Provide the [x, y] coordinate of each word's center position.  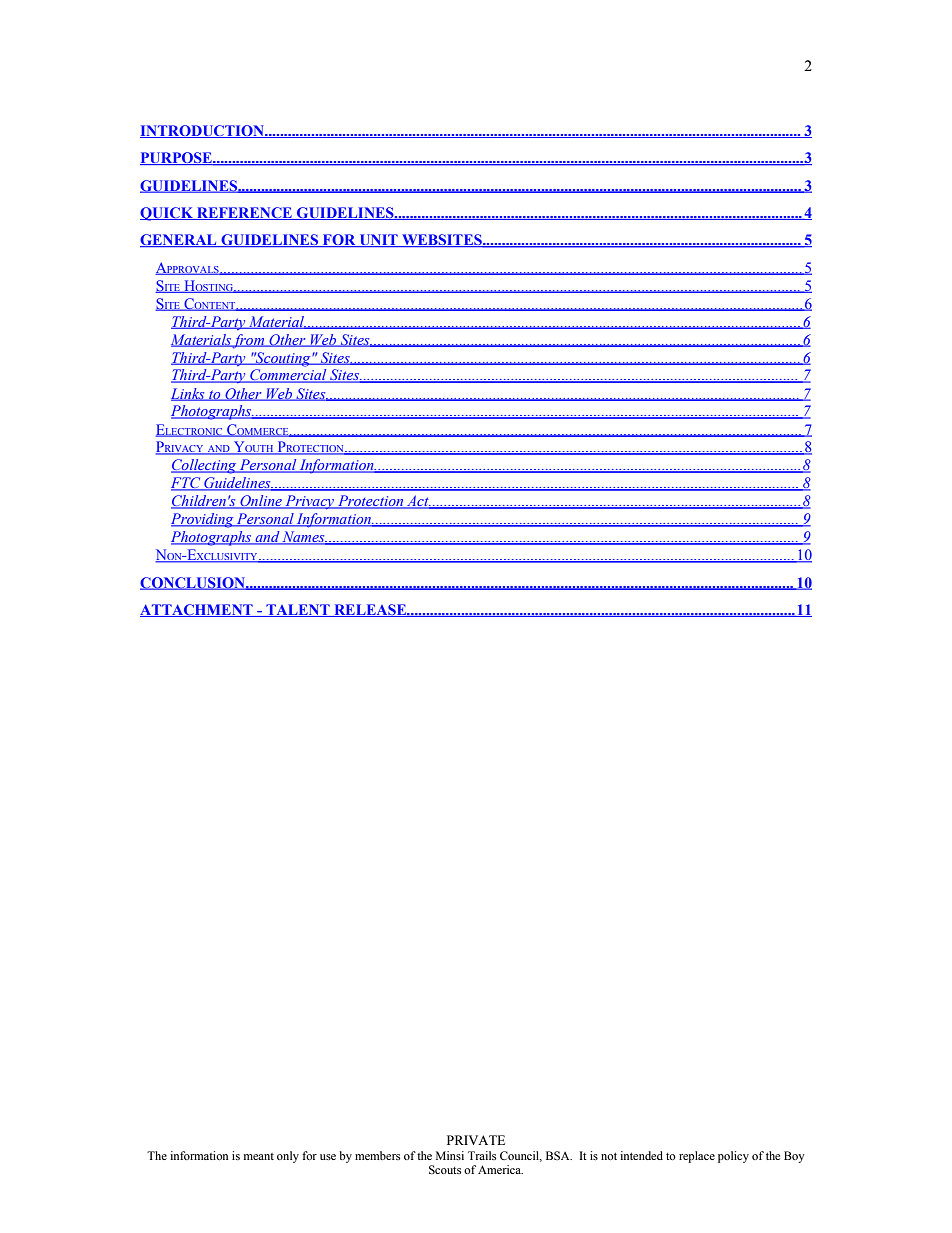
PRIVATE [476, 1140]
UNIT [378, 240]
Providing [203, 520]
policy [733, 1157]
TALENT [298, 610]
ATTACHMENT [197, 610]
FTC [187, 484]
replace [697, 1157]
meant [259, 1156]
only [288, 1157]
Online [261, 502]
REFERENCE [244, 213]
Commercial [288, 376]
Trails [482, 1155]
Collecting [204, 466]
